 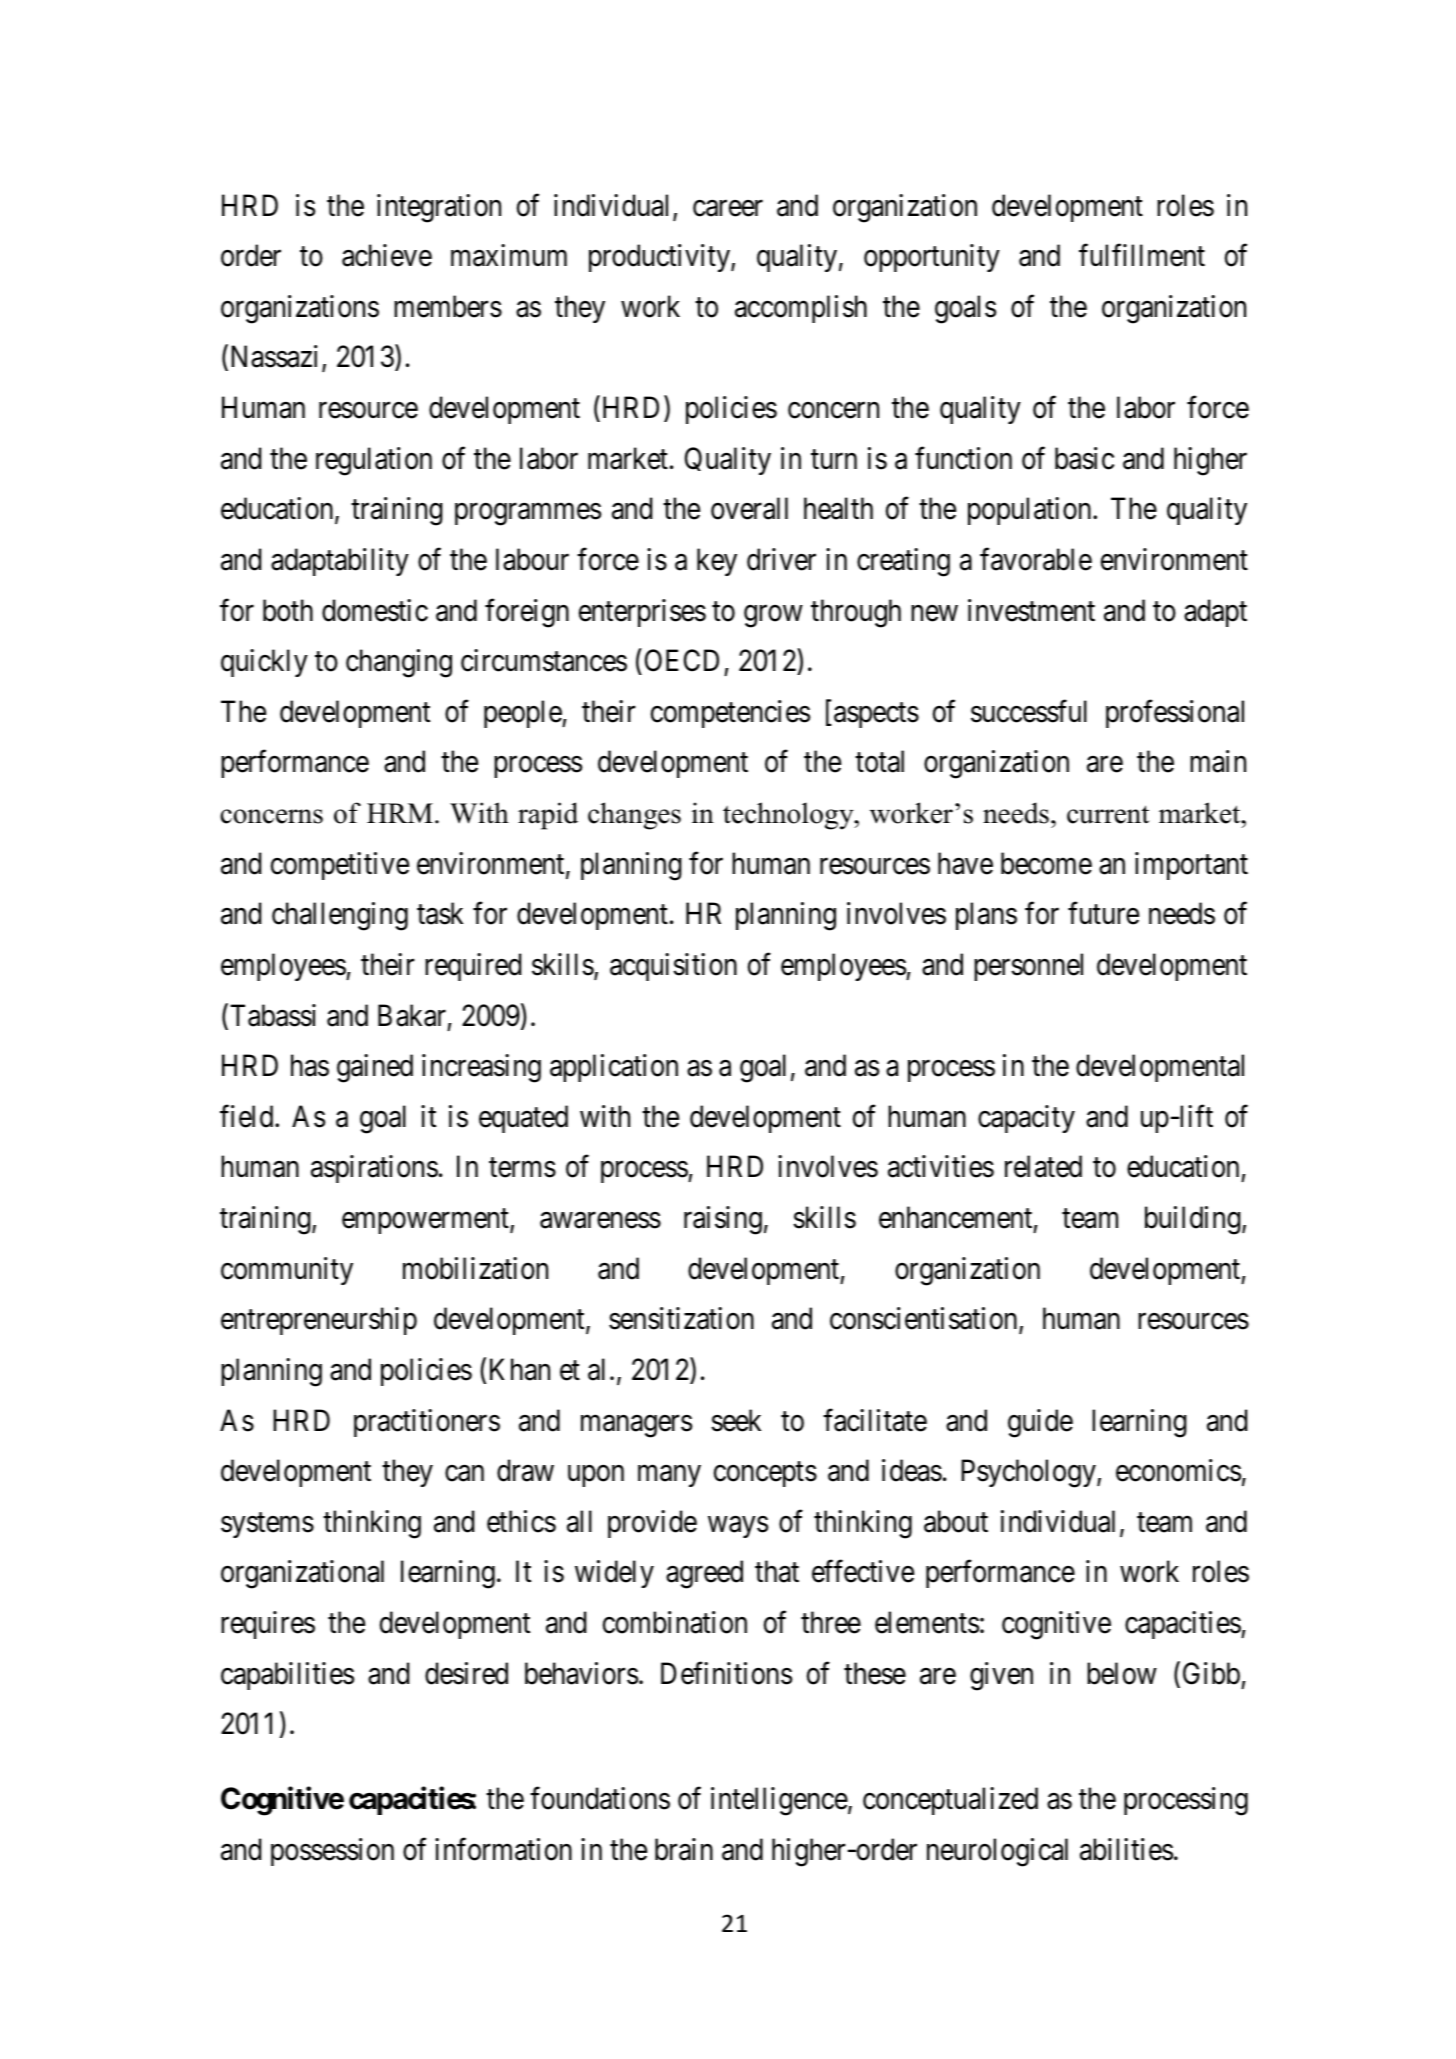 I want to click on current, so click(x=1108, y=814).
